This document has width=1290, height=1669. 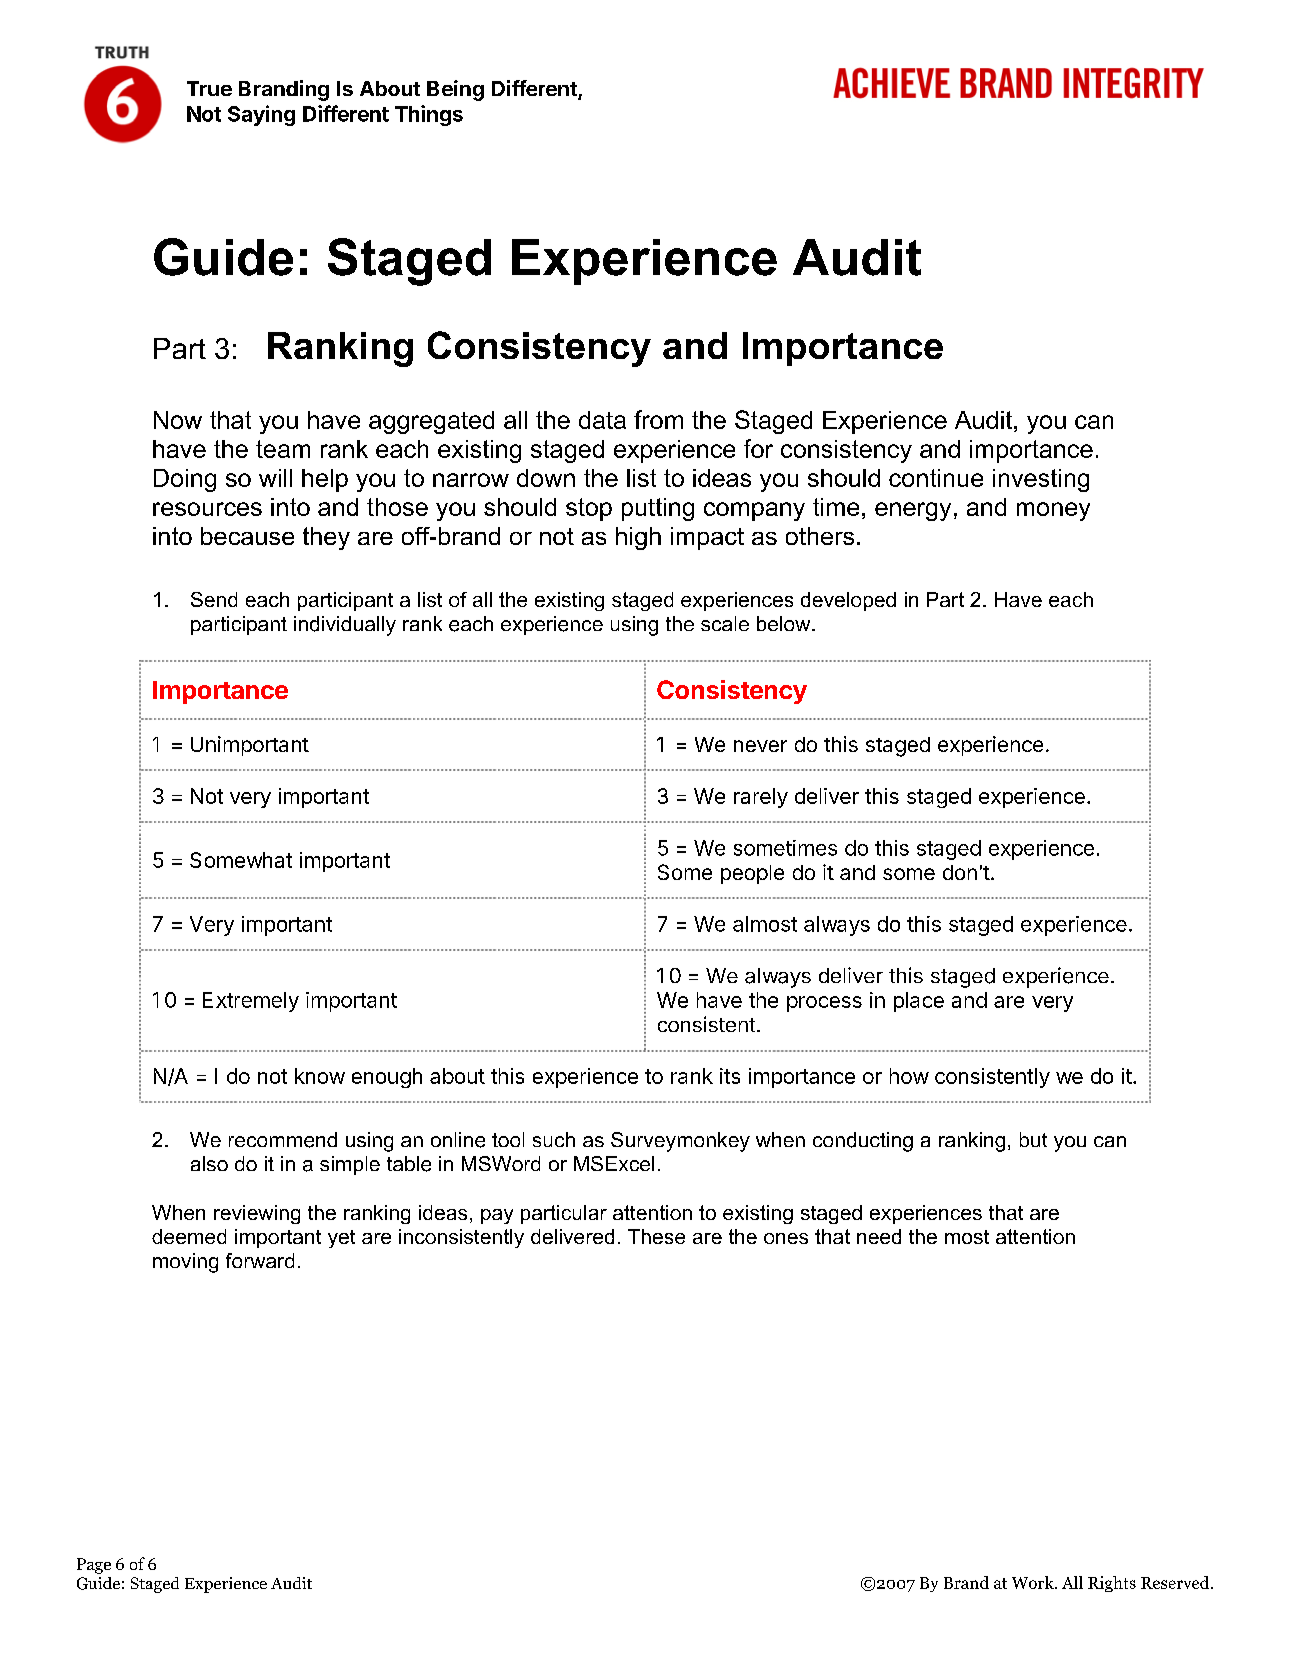 I want to click on Send, so click(x=214, y=599).
